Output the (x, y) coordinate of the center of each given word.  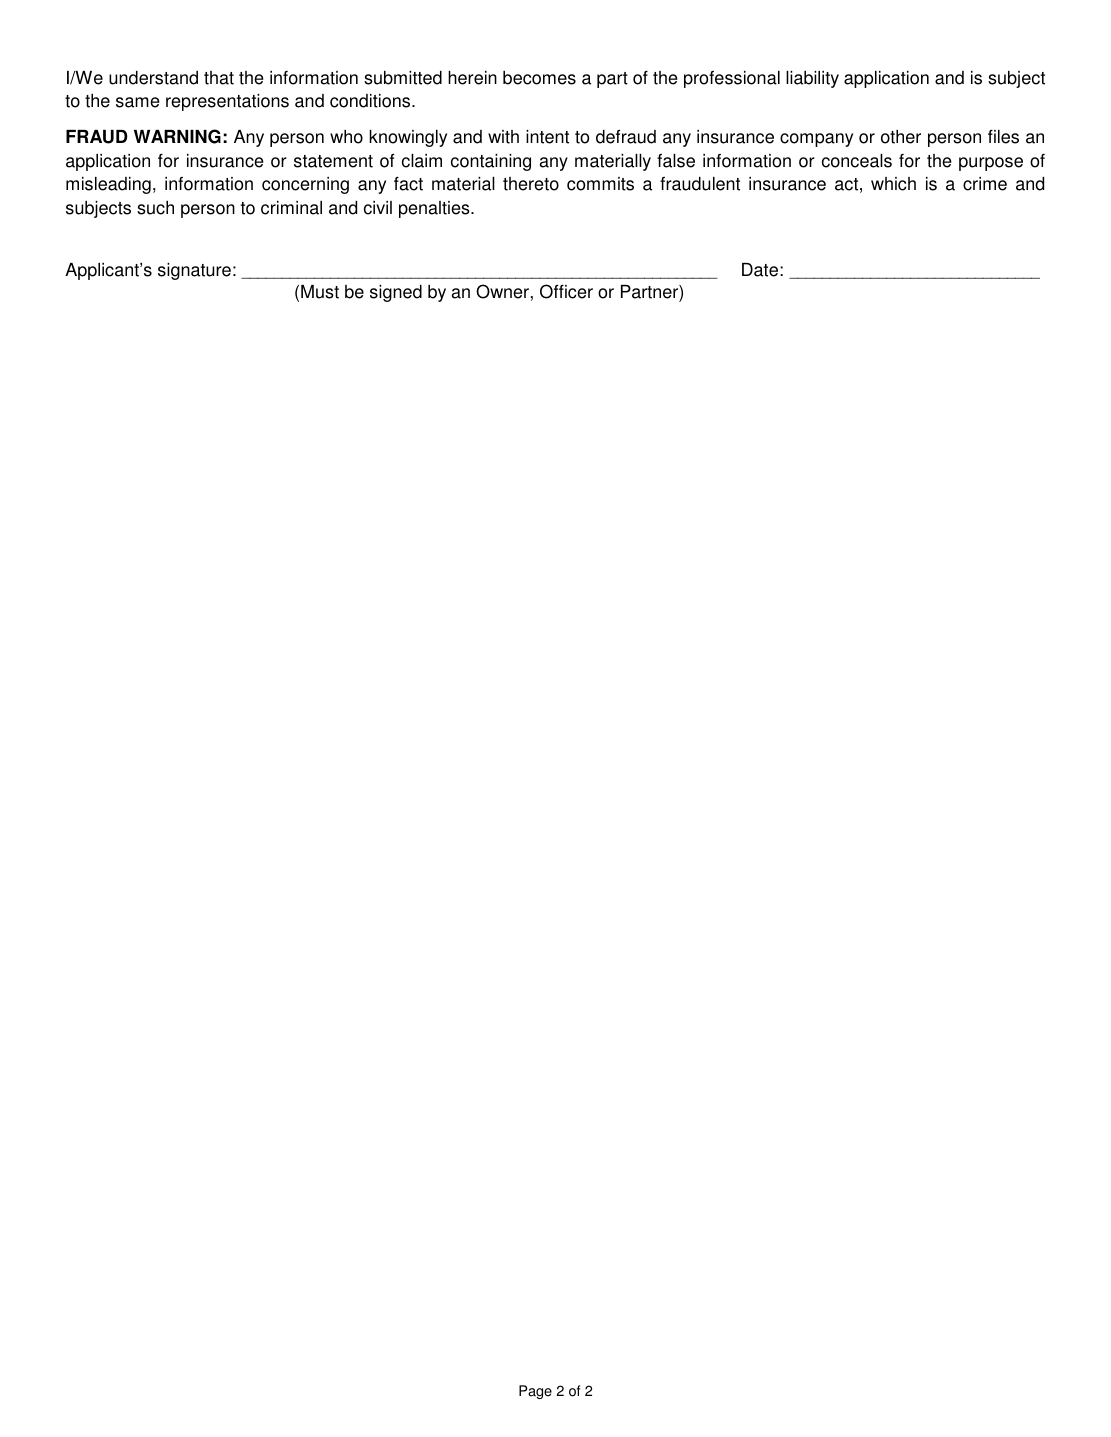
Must (320, 292)
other (901, 137)
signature (194, 271)
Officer (566, 291)
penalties (435, 209)
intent (547, 137)
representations (227, 102)
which (893, 184)
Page (535, 1392)
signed (396, 293)
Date (760, 270)
